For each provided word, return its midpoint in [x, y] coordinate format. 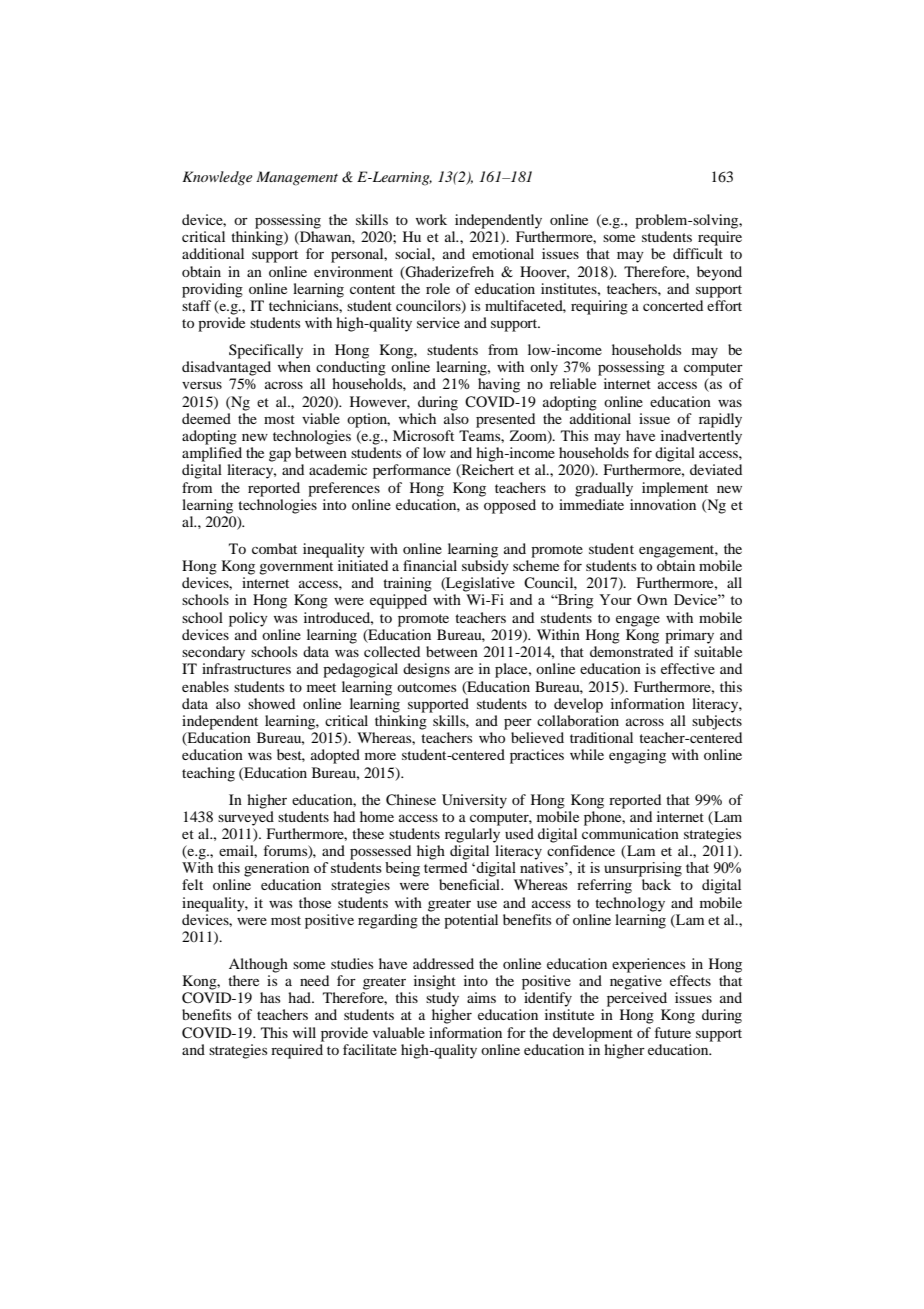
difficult [698, 253]
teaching [208, 774]
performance [412, 471]
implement [675, 489]
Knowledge [217, 178]
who [492, 737]
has [270, 997]
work [431, 219]
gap [280, 456]
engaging [637, 756]
